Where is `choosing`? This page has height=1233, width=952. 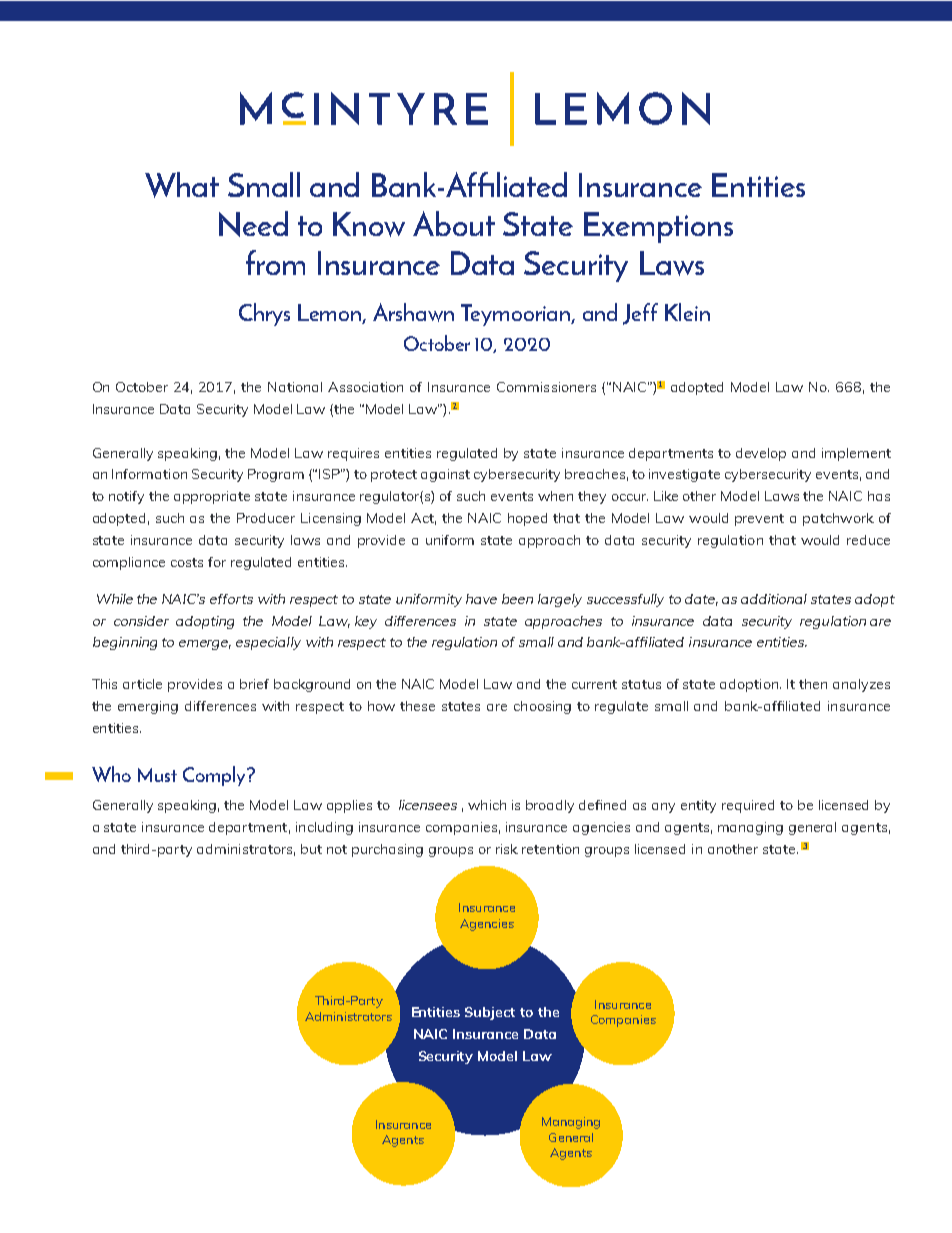
choosing is located at coordinates (542, 707).
